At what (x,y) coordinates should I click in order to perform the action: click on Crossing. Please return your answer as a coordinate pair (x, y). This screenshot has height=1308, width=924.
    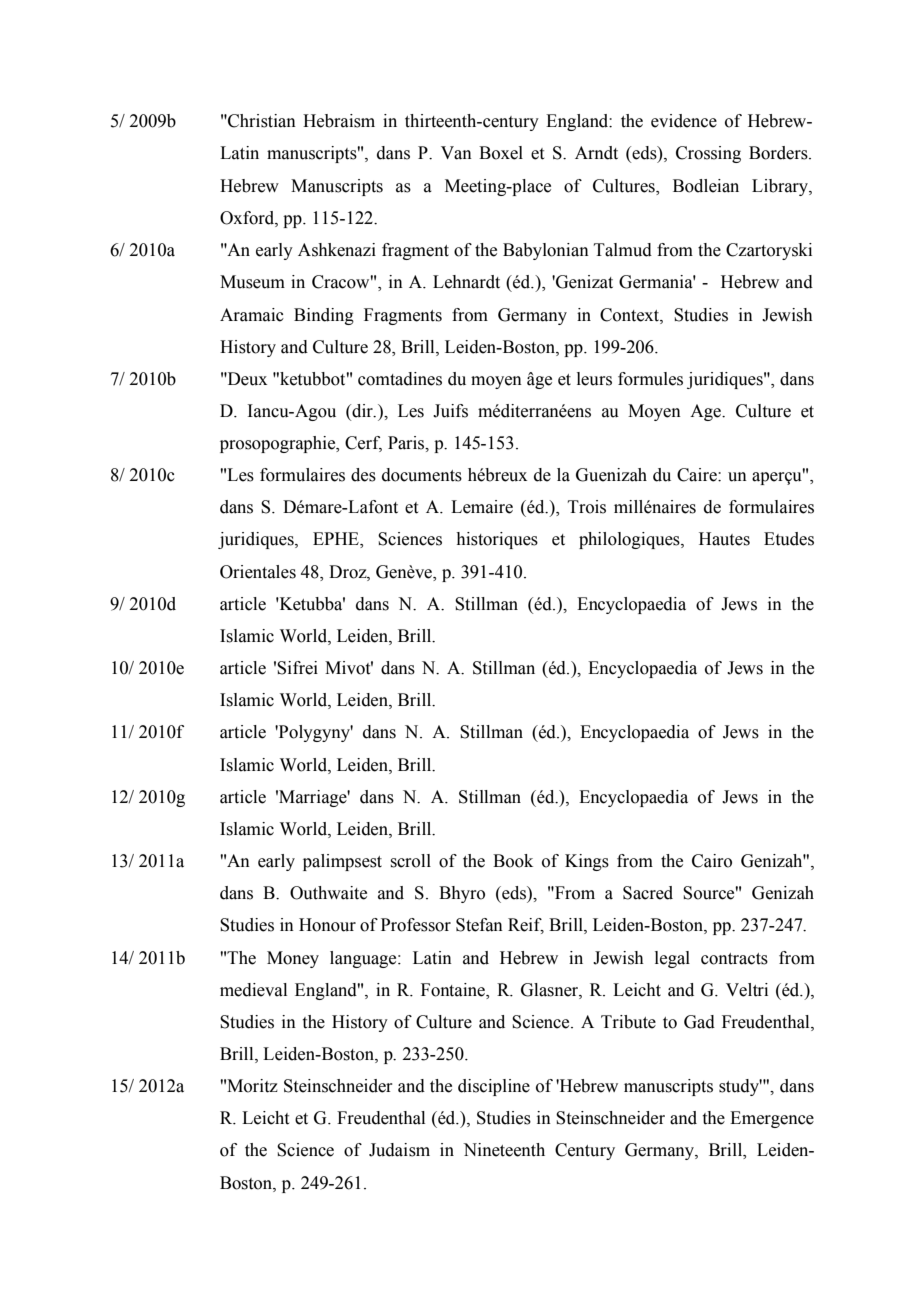
    Looking at the image, I should click on (708, 154).
